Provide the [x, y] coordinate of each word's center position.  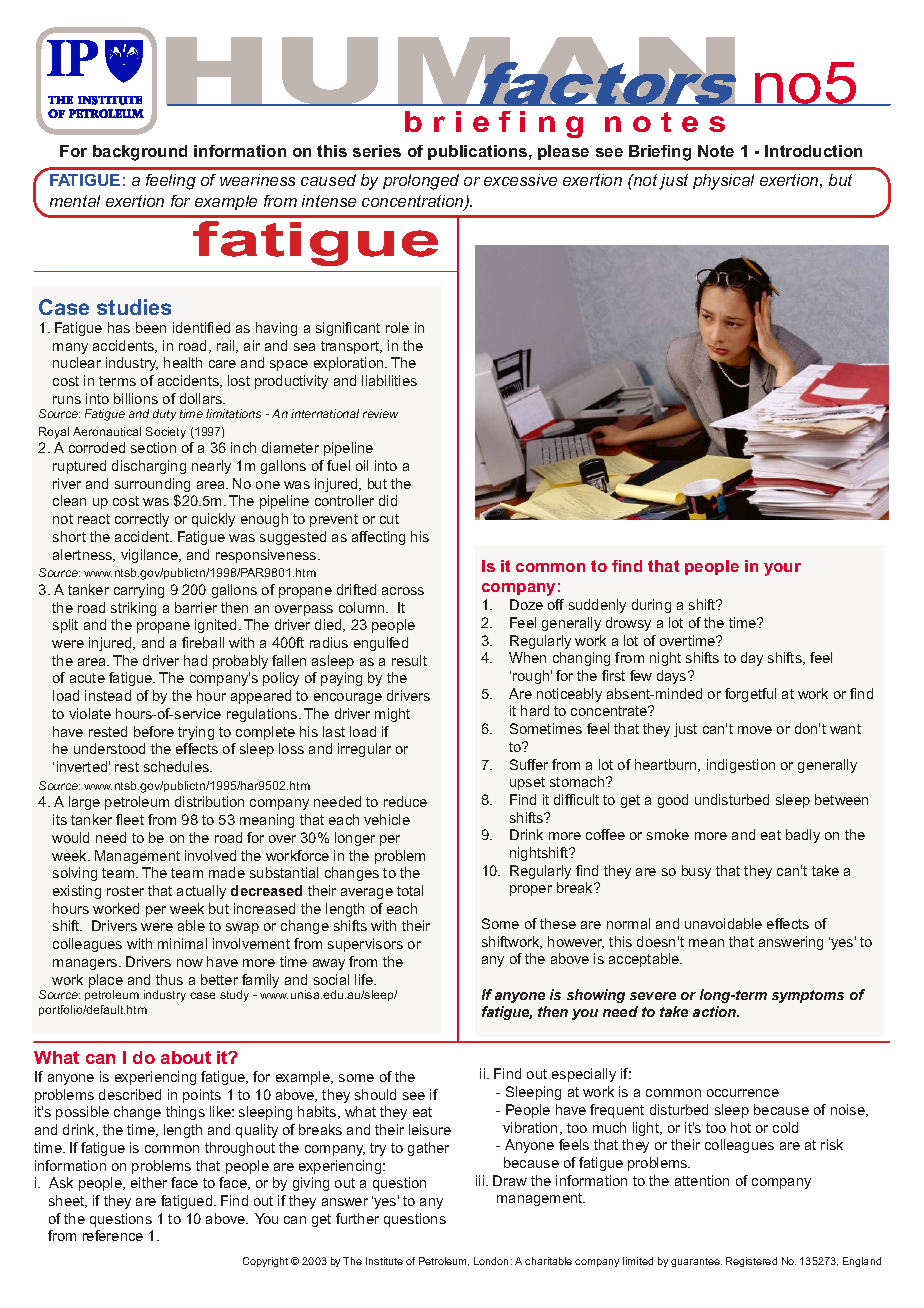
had [195, 660]
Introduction [813, 151]
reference [113, 1235]
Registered [751, 1262]
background [140, 153]
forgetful [750, 695]
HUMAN [452, 71]
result [409, 660]
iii [481, 1180]
